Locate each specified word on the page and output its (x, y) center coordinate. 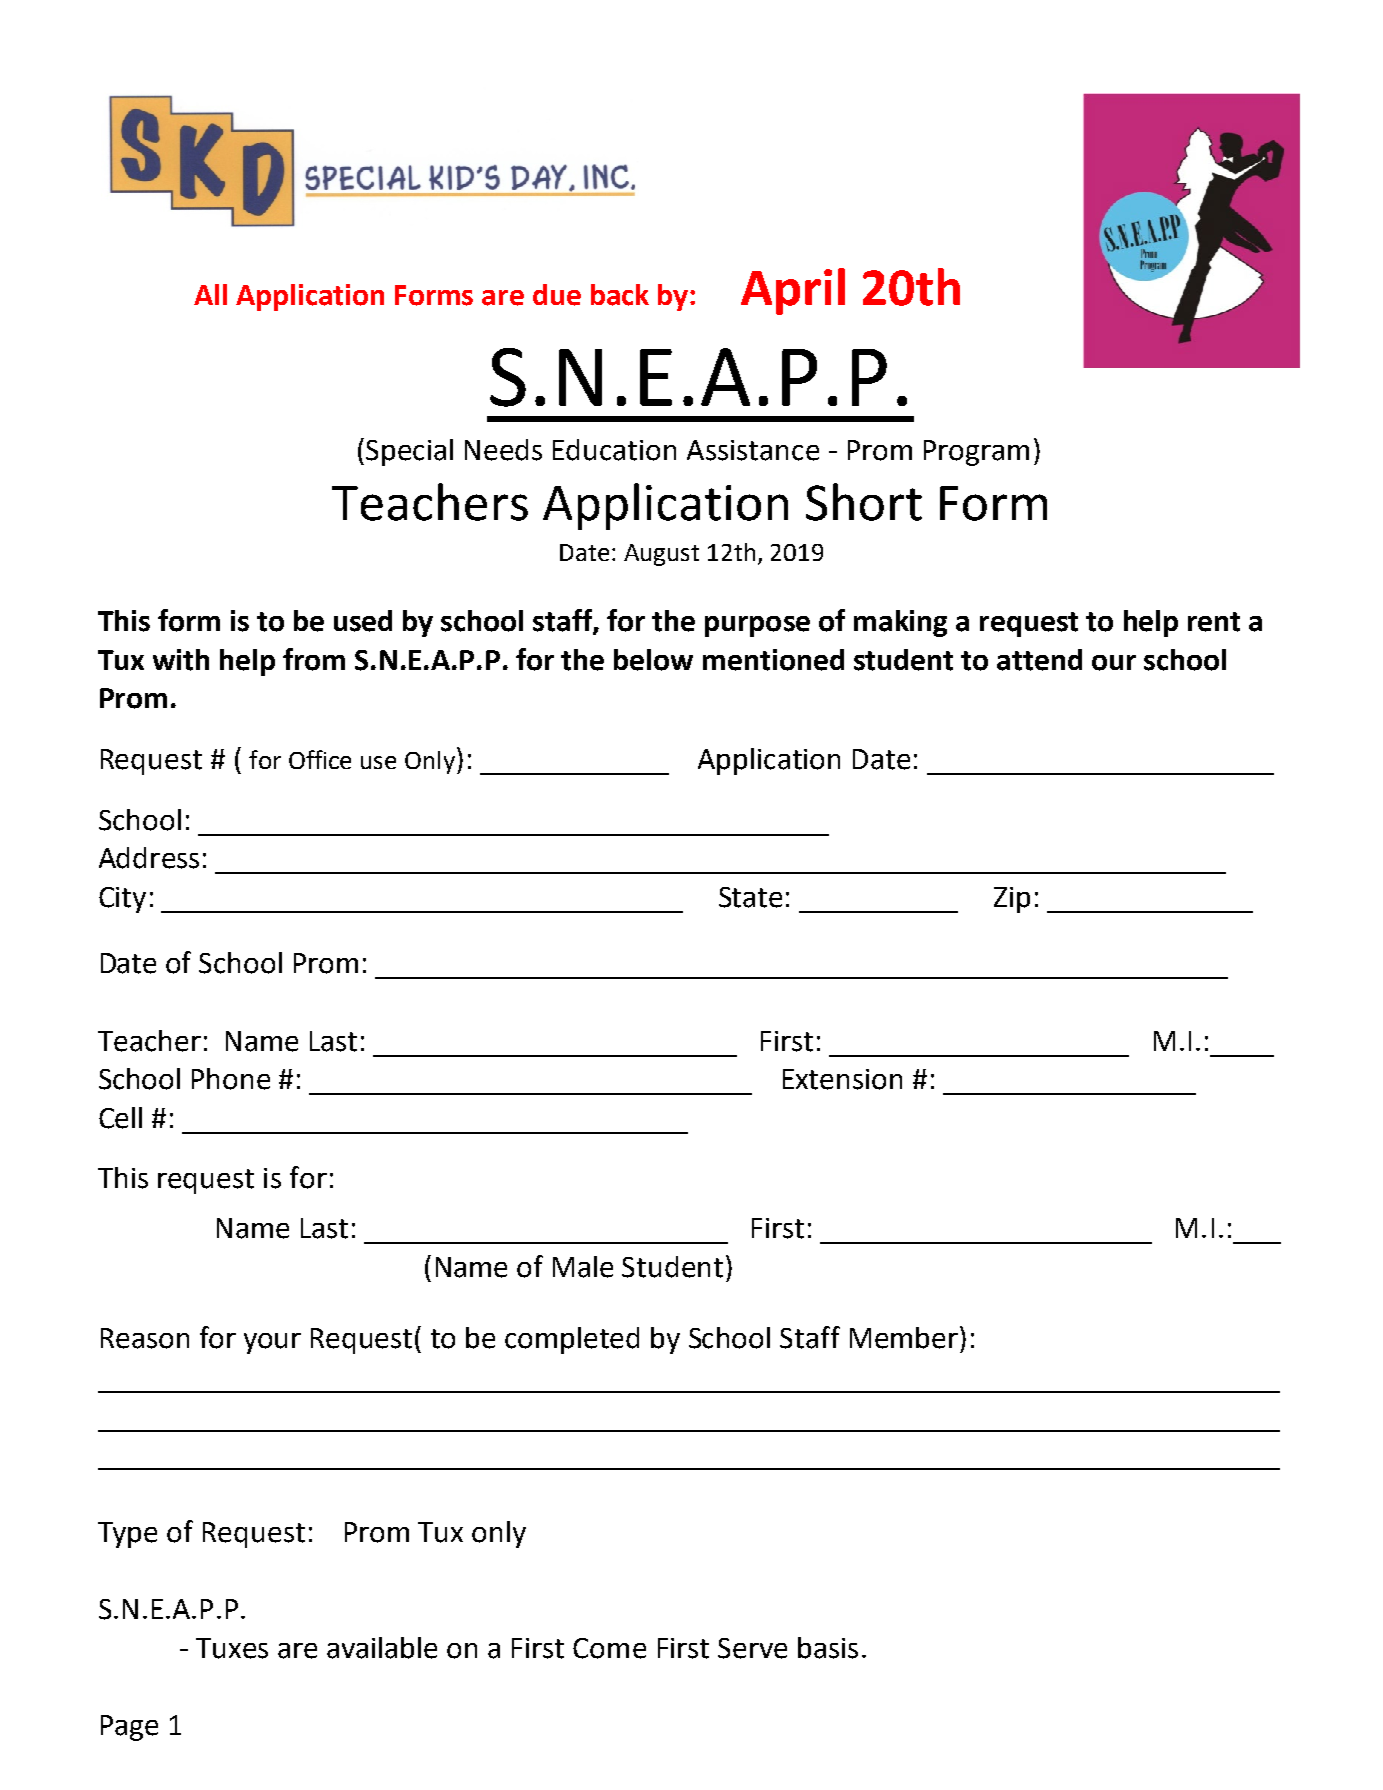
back (620, 295)
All (210, 294)
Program (976, 453)
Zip (1012, 900)
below (653, 660)
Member (904, 1338)
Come (609, 1648)
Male (583, 1267)
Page (129, 1728)
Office (320, 759)
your (272, 1343)
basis (828, 1648)
